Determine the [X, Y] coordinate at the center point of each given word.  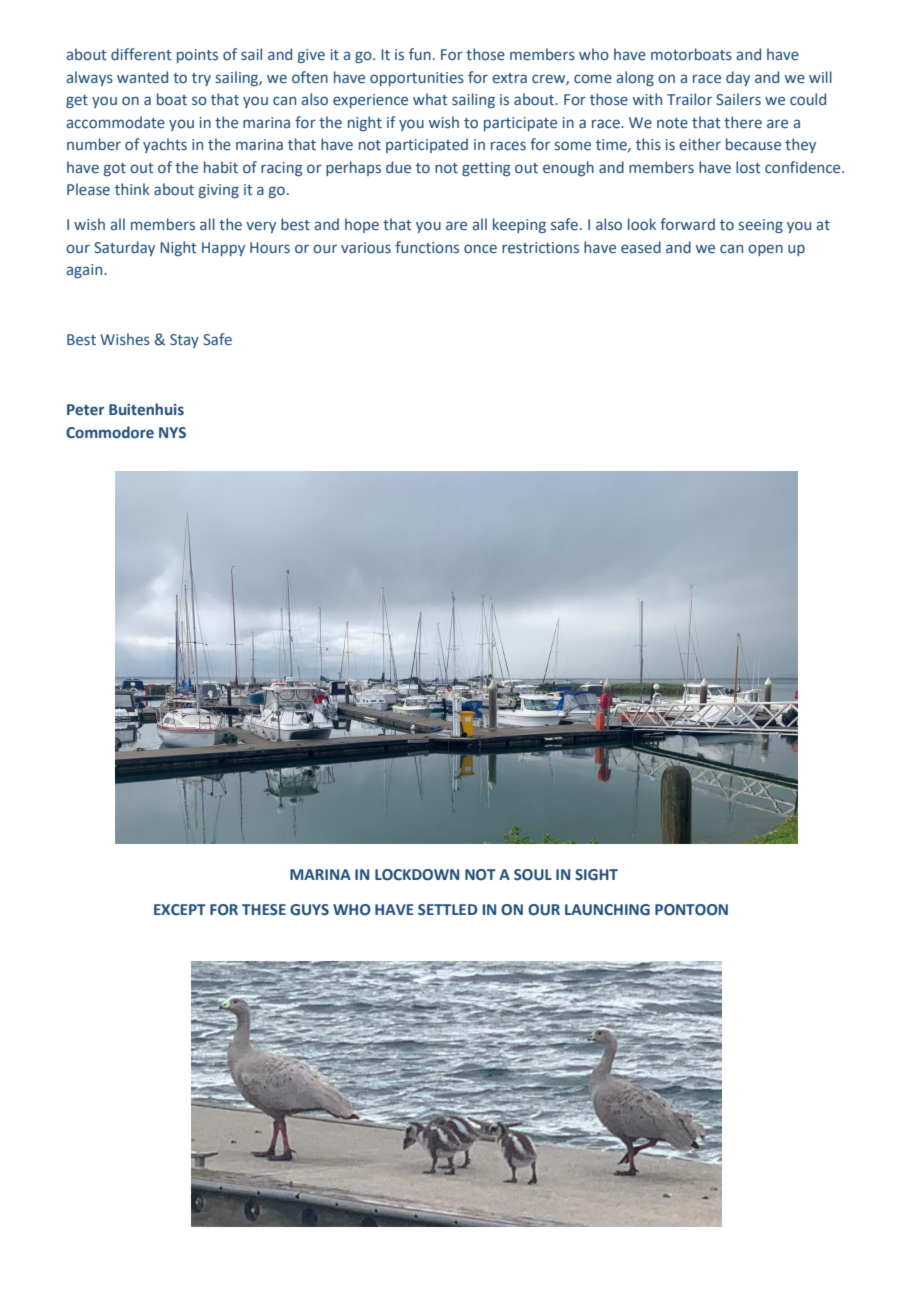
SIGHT [596, 874]
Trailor [689, 99]
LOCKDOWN [417, 875]
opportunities [417, 79]
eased [641, 247]
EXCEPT [180, 910]
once [480, 249]
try [201, 79]
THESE [264, 909]
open [765, 250]
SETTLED [447, 909]
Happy [223, 249]
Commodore [110, 432]
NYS [172, 432]
